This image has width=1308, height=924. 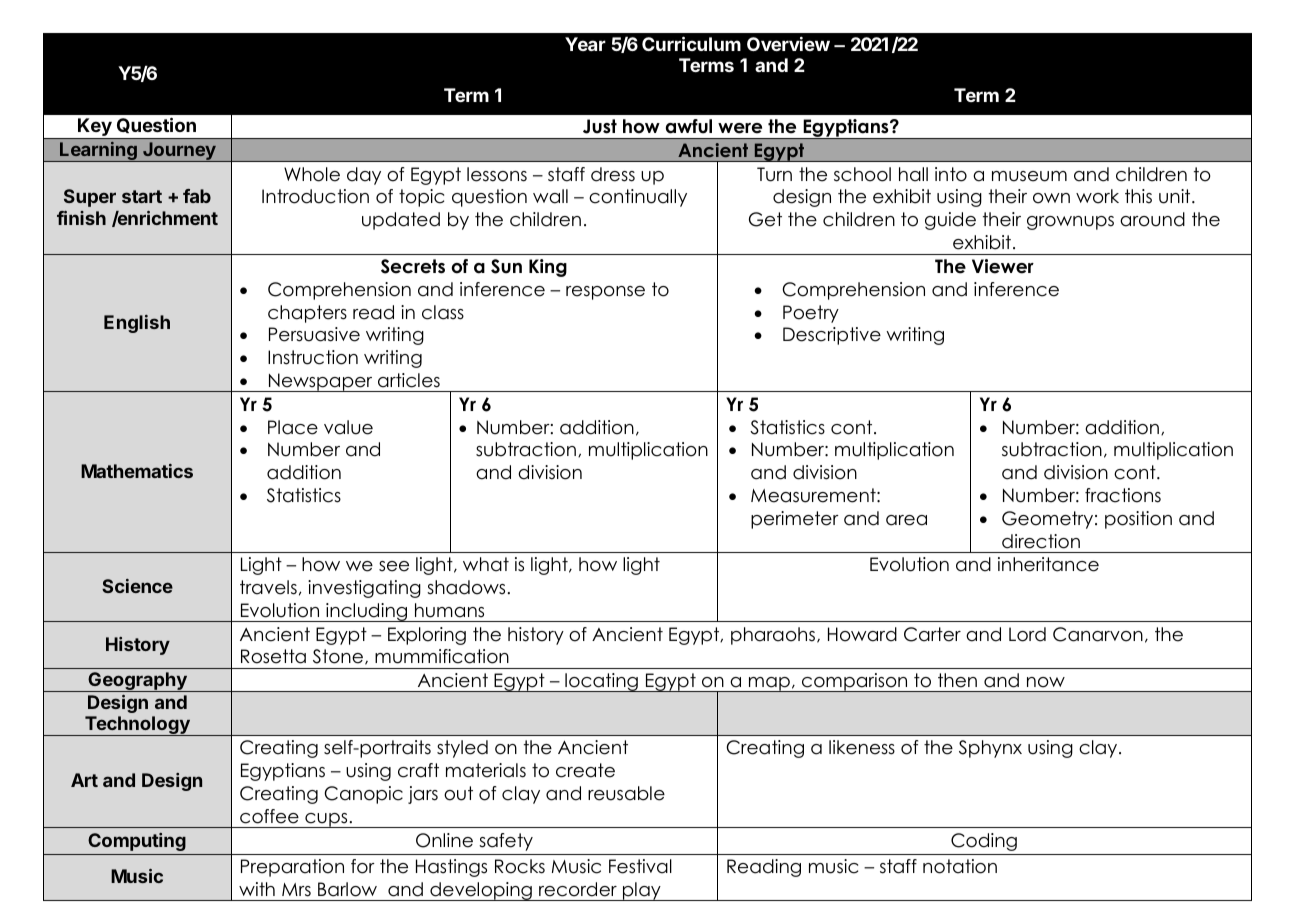 I want to click on Key, so click(x=95, y=128).
